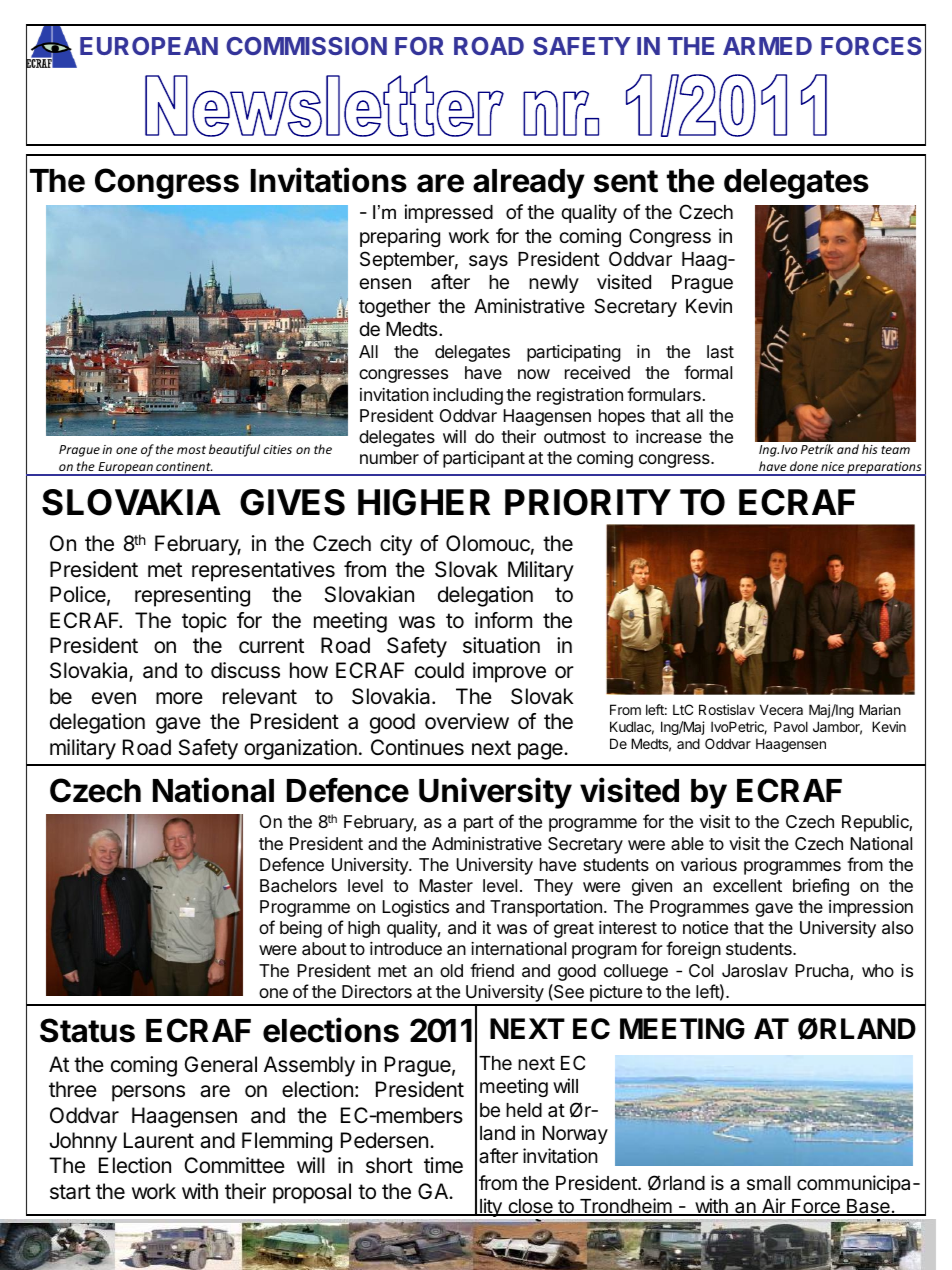 This image has width=952, height=1270. I want to click on briefing, so click(821, 887).
